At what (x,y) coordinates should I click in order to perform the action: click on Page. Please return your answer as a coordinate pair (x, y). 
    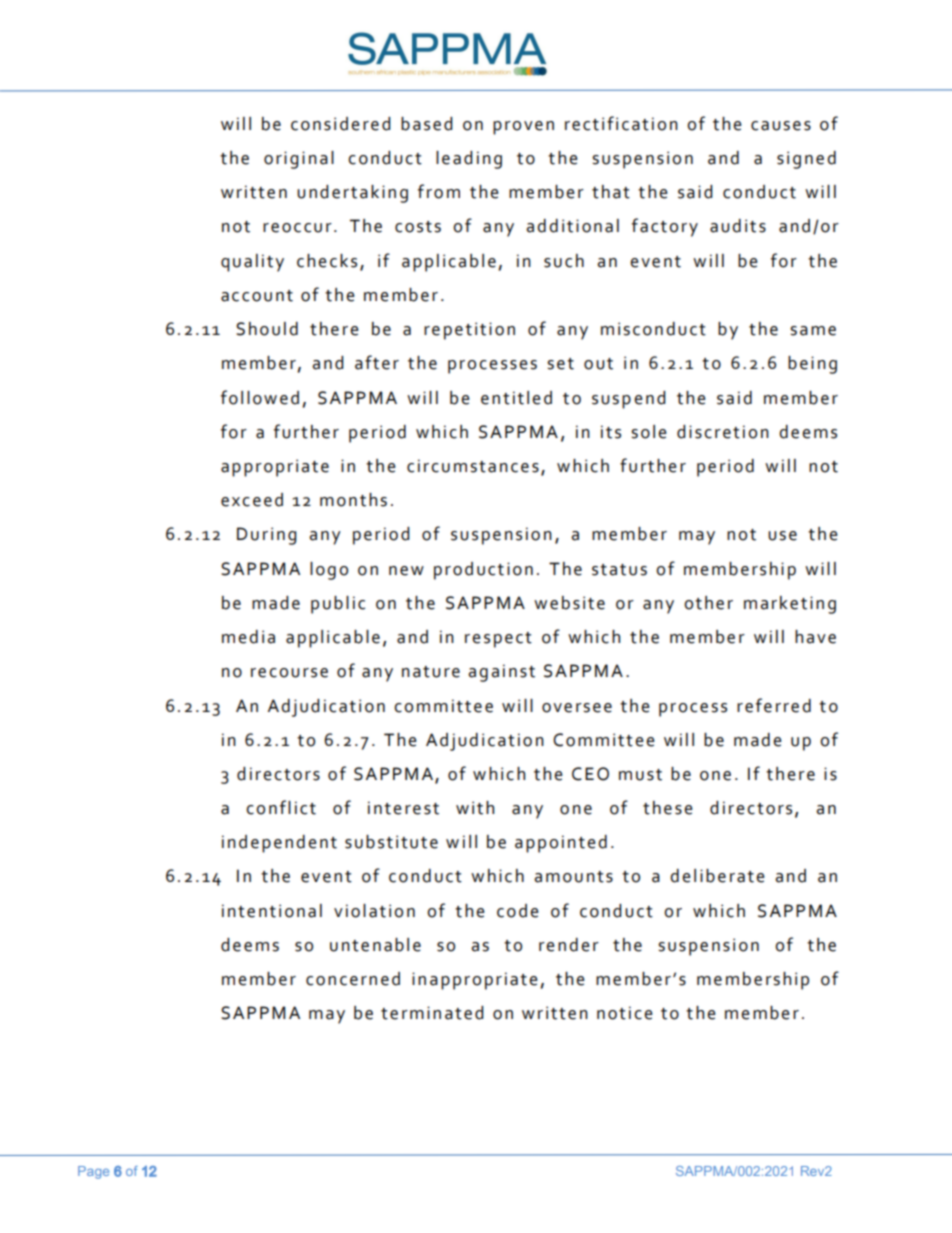
    Looking at the image, I should click on (93, 1172).
